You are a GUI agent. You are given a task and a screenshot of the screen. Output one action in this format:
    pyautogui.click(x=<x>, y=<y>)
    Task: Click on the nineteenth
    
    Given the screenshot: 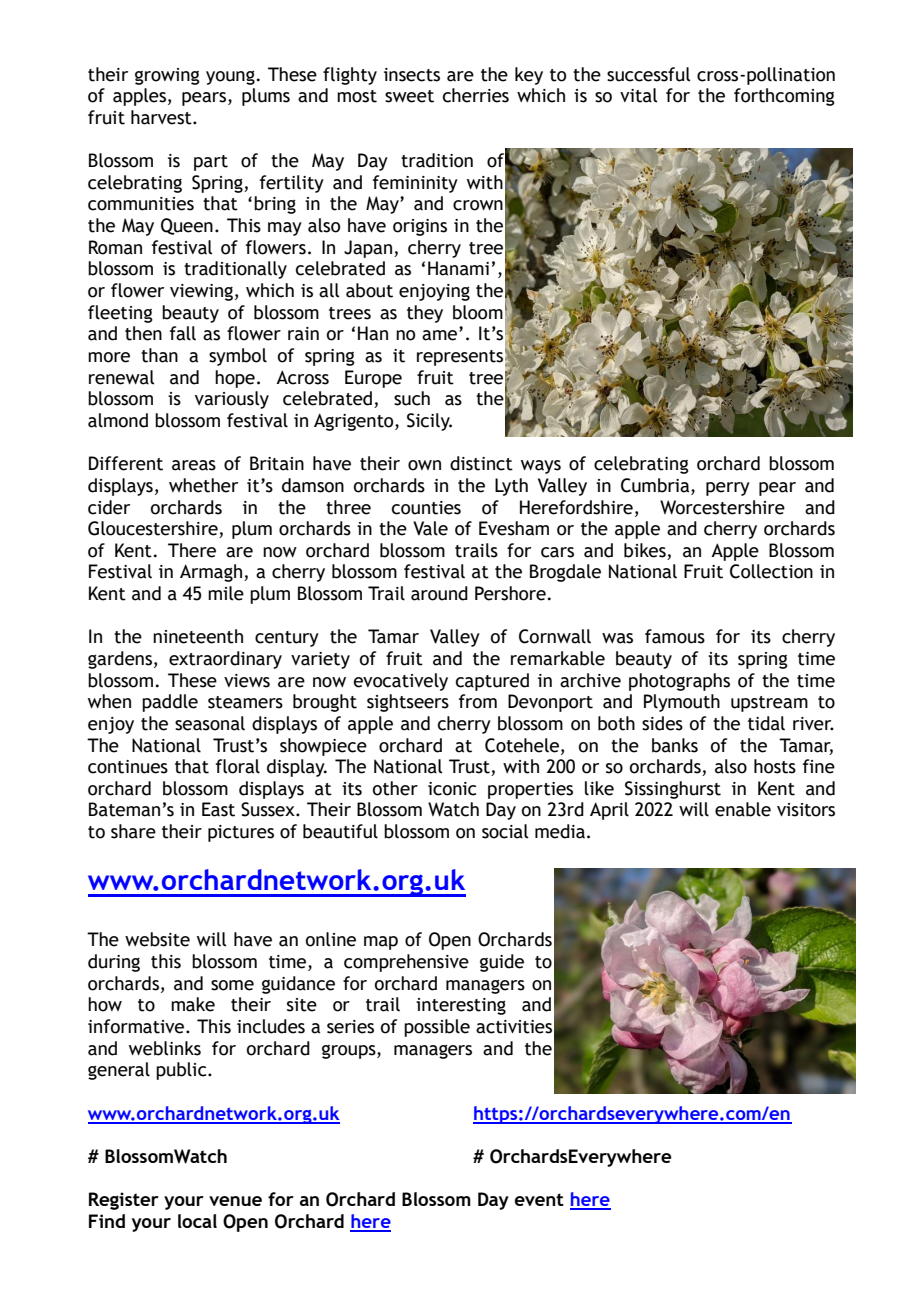 What is the action you would take?
    pyautogui.click(x=198, y=636)
